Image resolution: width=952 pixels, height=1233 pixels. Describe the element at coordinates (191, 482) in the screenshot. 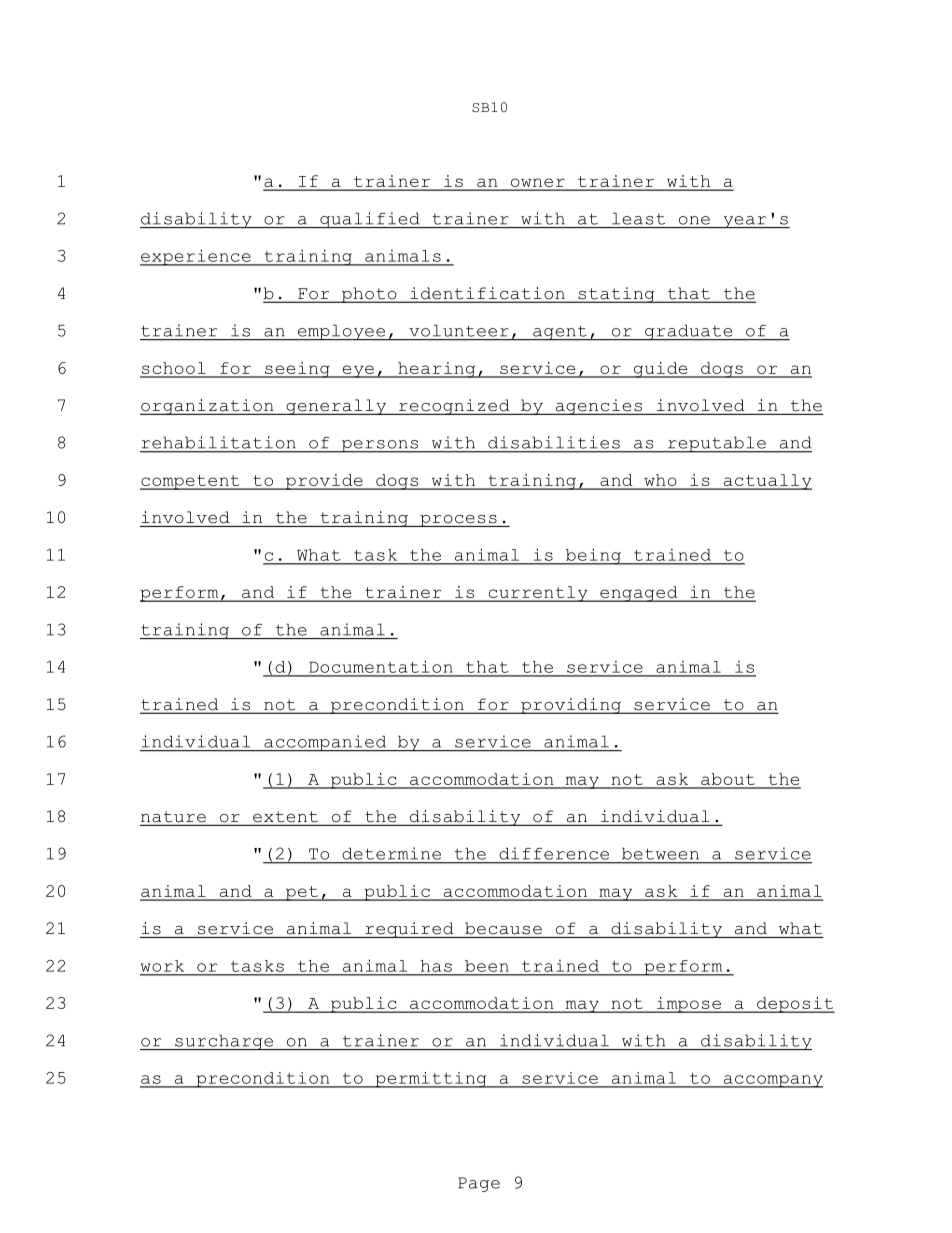

I see `competent` at that location.
